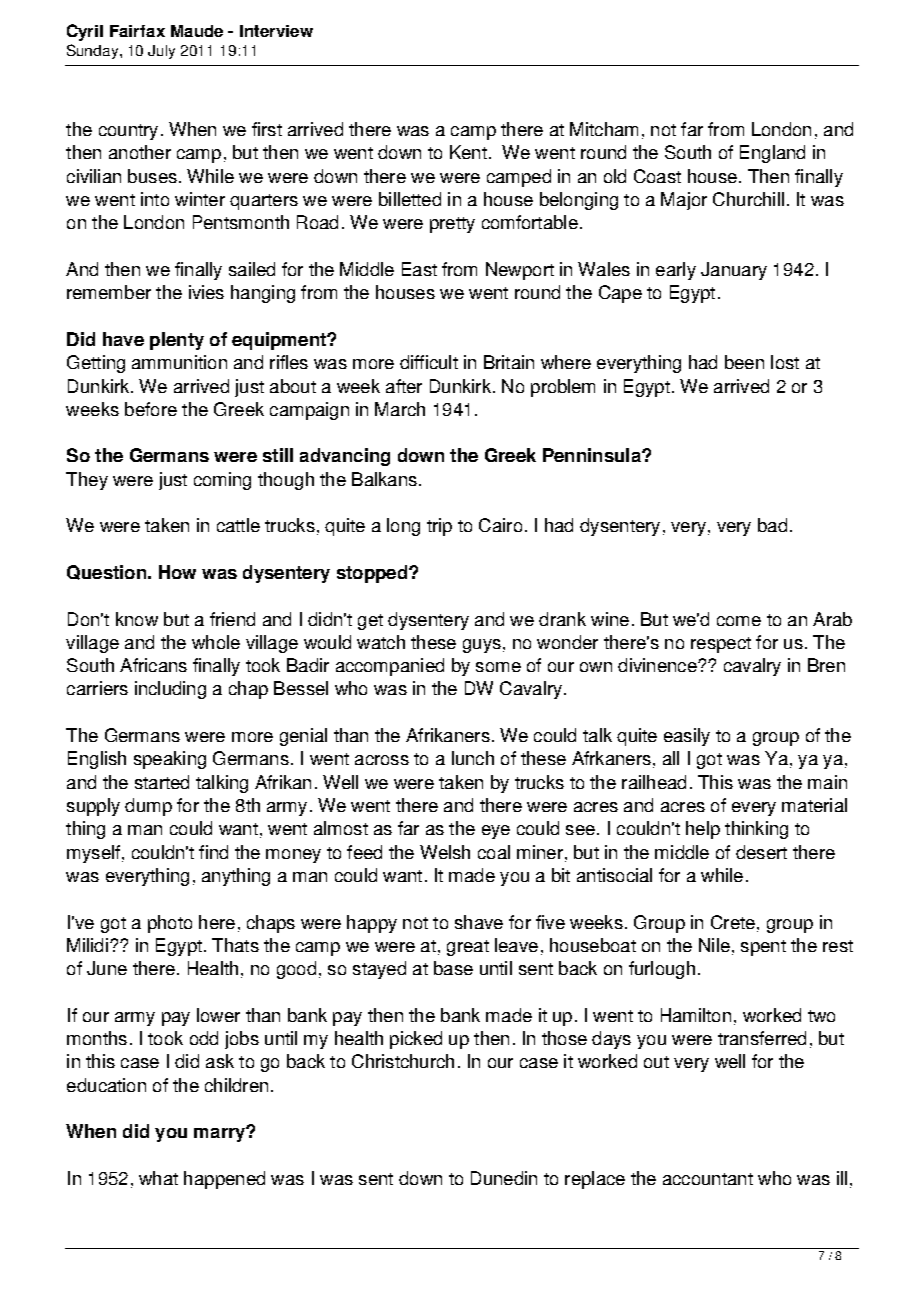 This screenshot has width=924, height=1308. I want to click on Kent, so click(468, 152).
